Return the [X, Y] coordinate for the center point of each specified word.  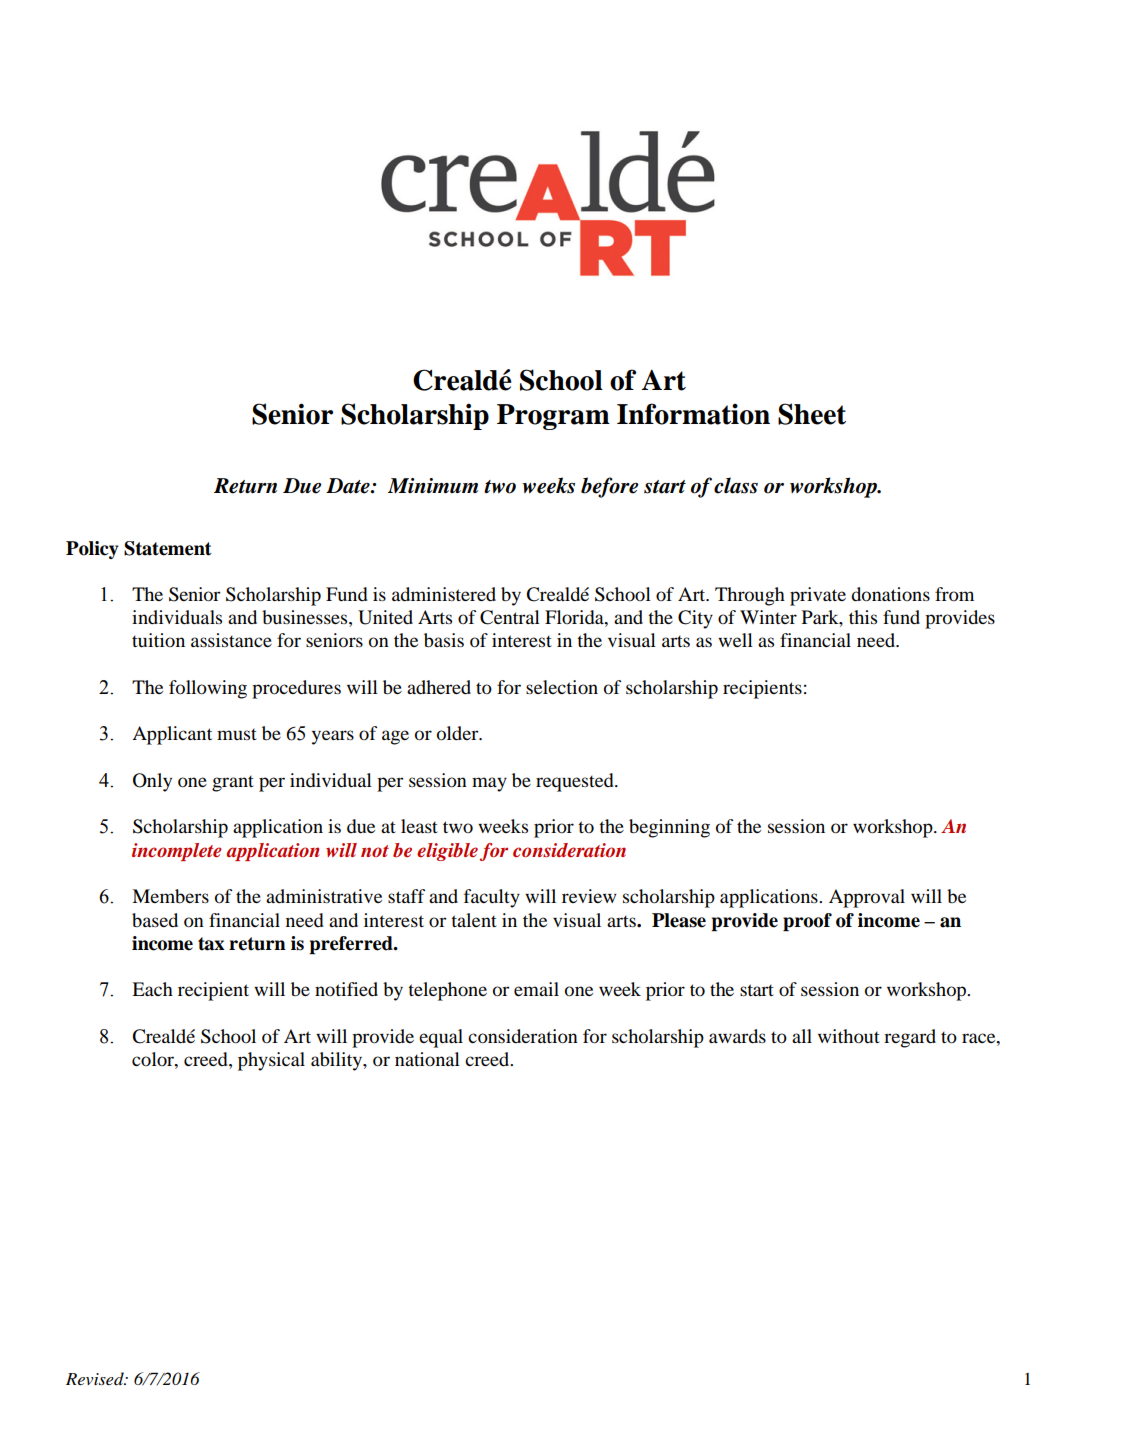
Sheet [812, 414]
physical [271, 1061]
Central [510, 617]
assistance [231, 640]
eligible [447, 852]
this [863, 617]
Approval [867, 898]
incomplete [177, 852]
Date [349, 486]
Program [553, 417]
